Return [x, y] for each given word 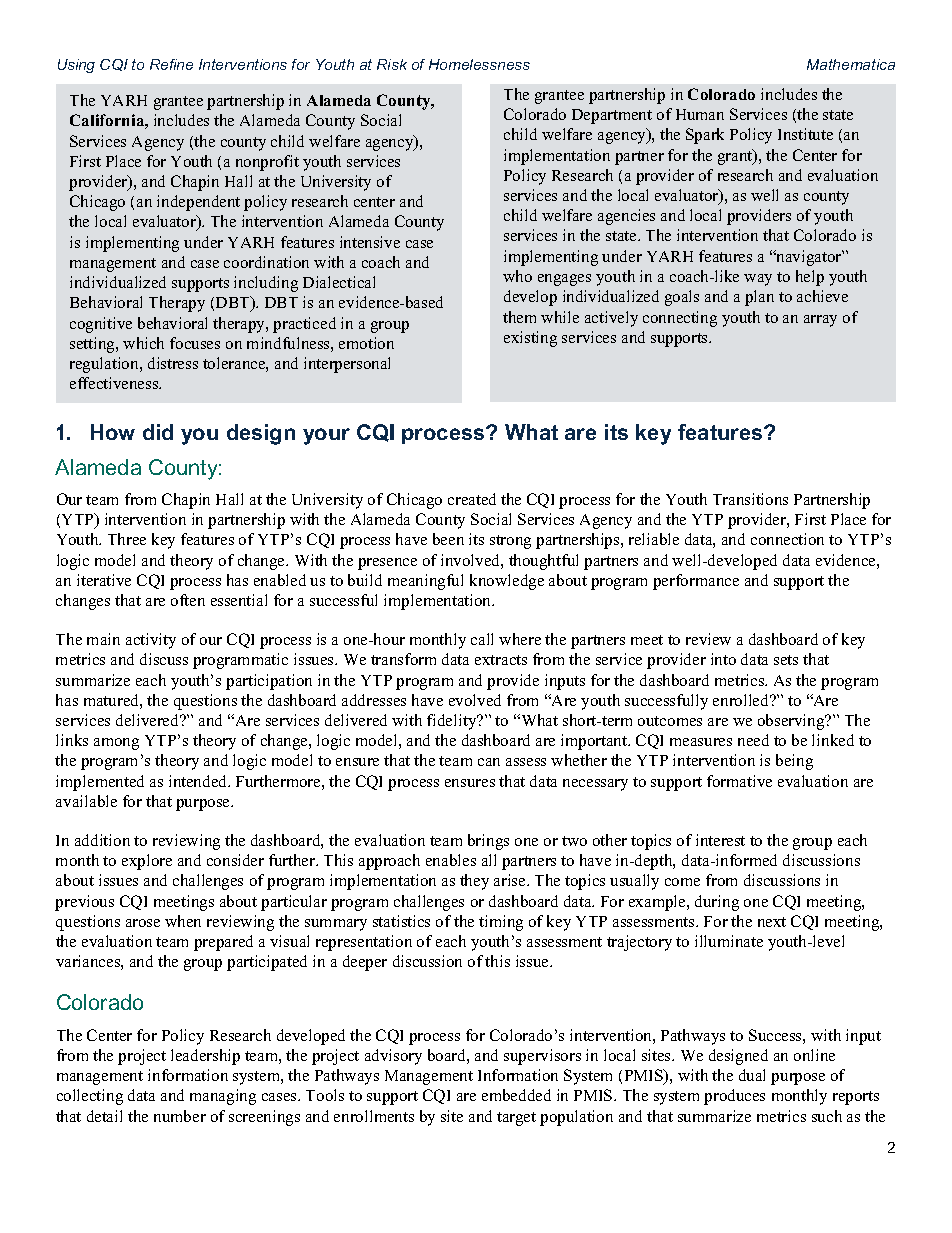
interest [720, 840]
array [820, 321]
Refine [171, 64]
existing [530, 339]
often [188, 600]
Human [700, 114]
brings [488, 842]
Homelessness [479, 64]
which [143, 343]
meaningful [425, 582]
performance [696, 582]
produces [734, 1097]
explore [147, 862]
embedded [516, 1095]
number [180, 1116]
